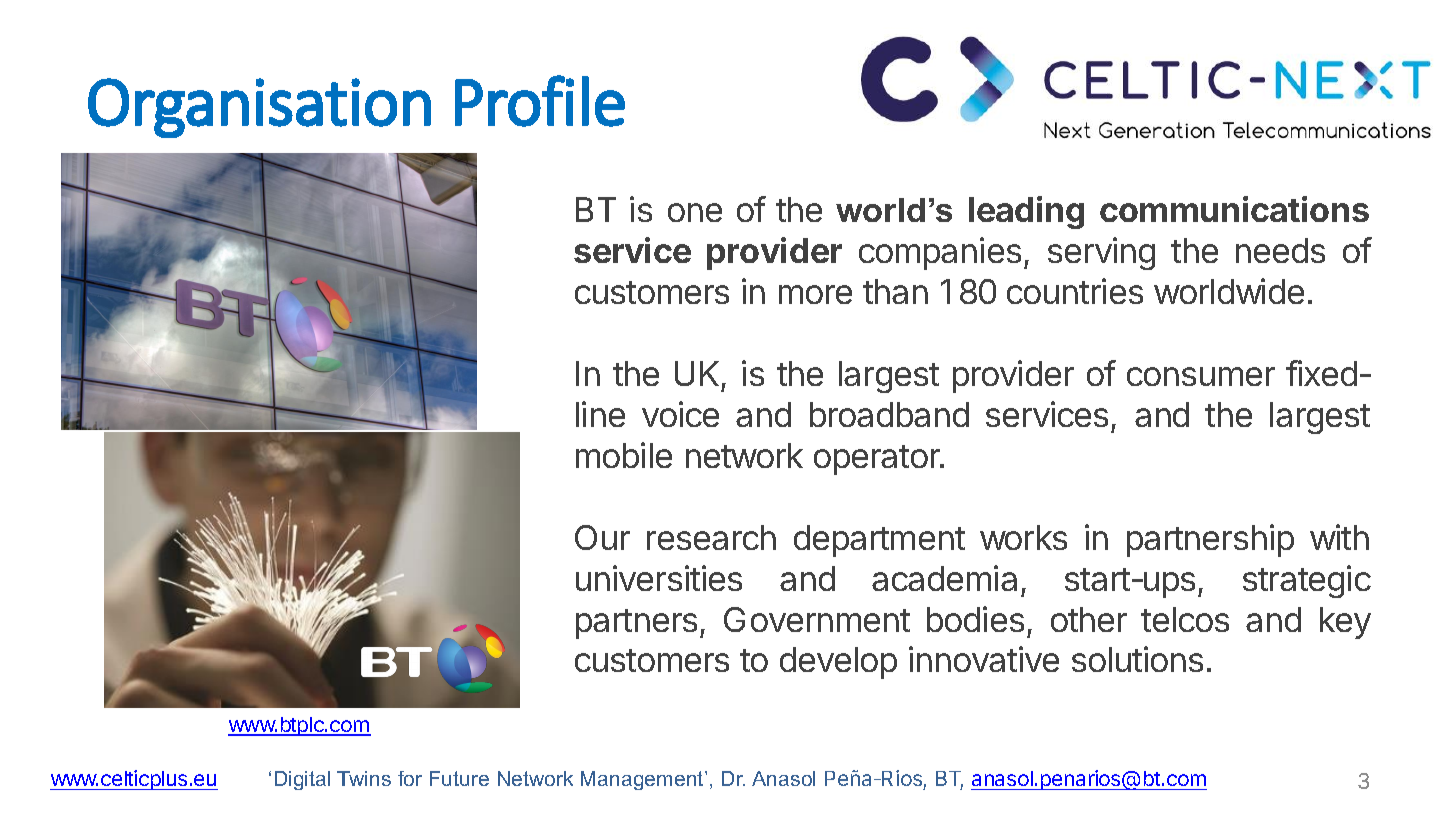  What do you see at coordinates (711, 537) in the document?
I see `research` at bounding box center [711, 537].
